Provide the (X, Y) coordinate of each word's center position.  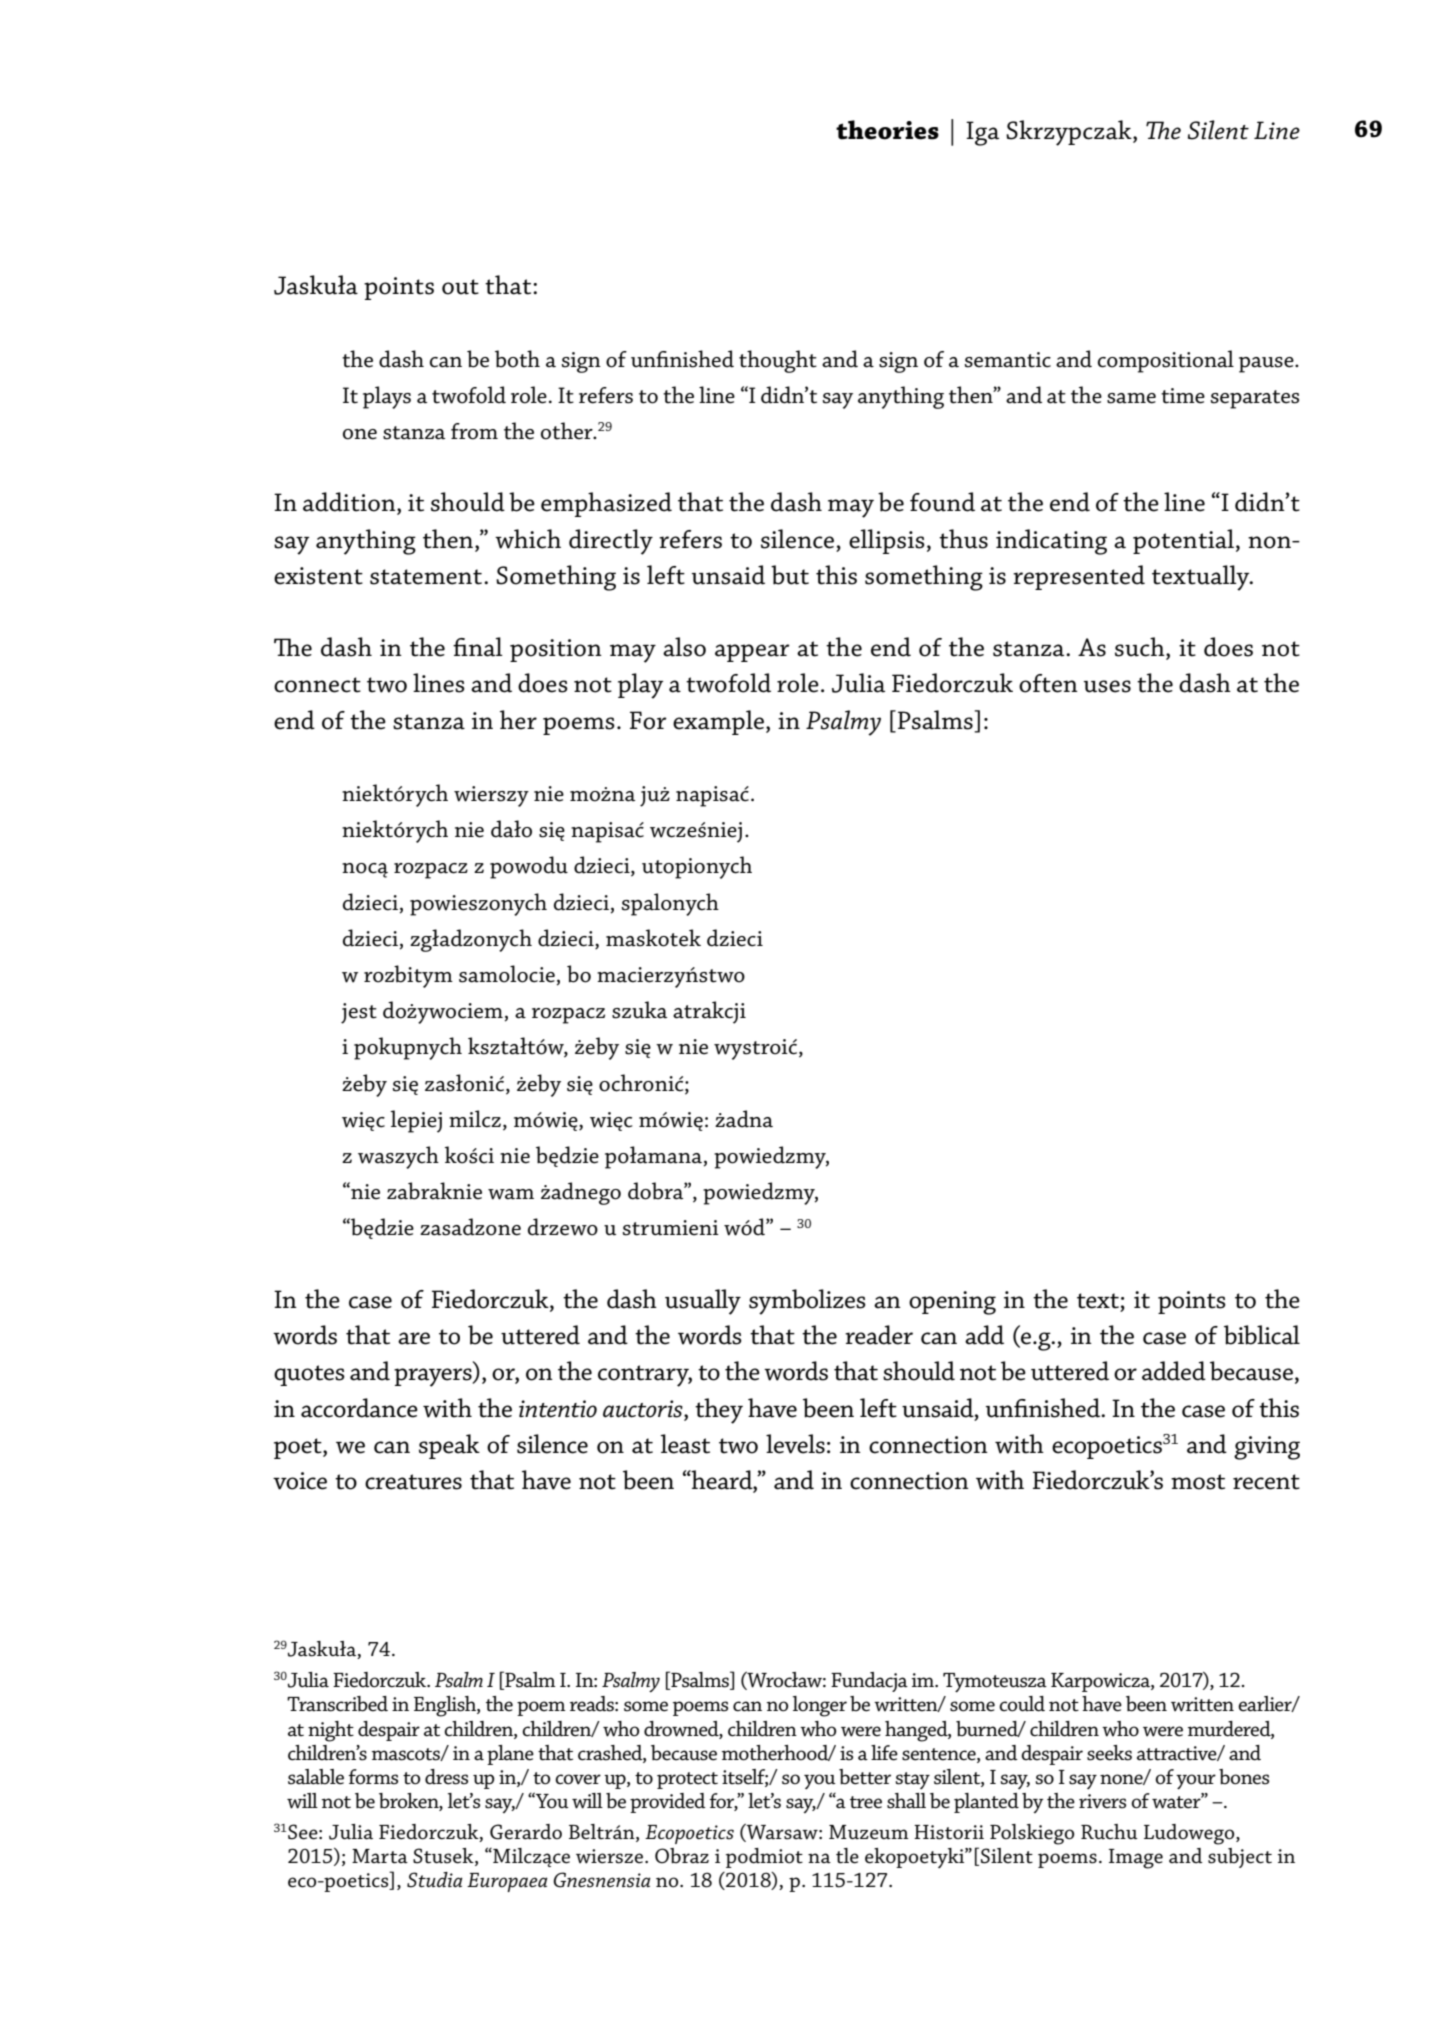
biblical (1262, 1335)
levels (795, 1444)
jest (359, 1013)
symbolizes (807, 1302)
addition (350, 503)
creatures (413, 1482)
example (718, 722)
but (790, 575)
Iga (982, 133)
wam (511, 1194)
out (460, 287)
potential (1185, 541)
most (1198, 1482)
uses (1107, 686)
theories (887, 130)
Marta (380, 1856)
